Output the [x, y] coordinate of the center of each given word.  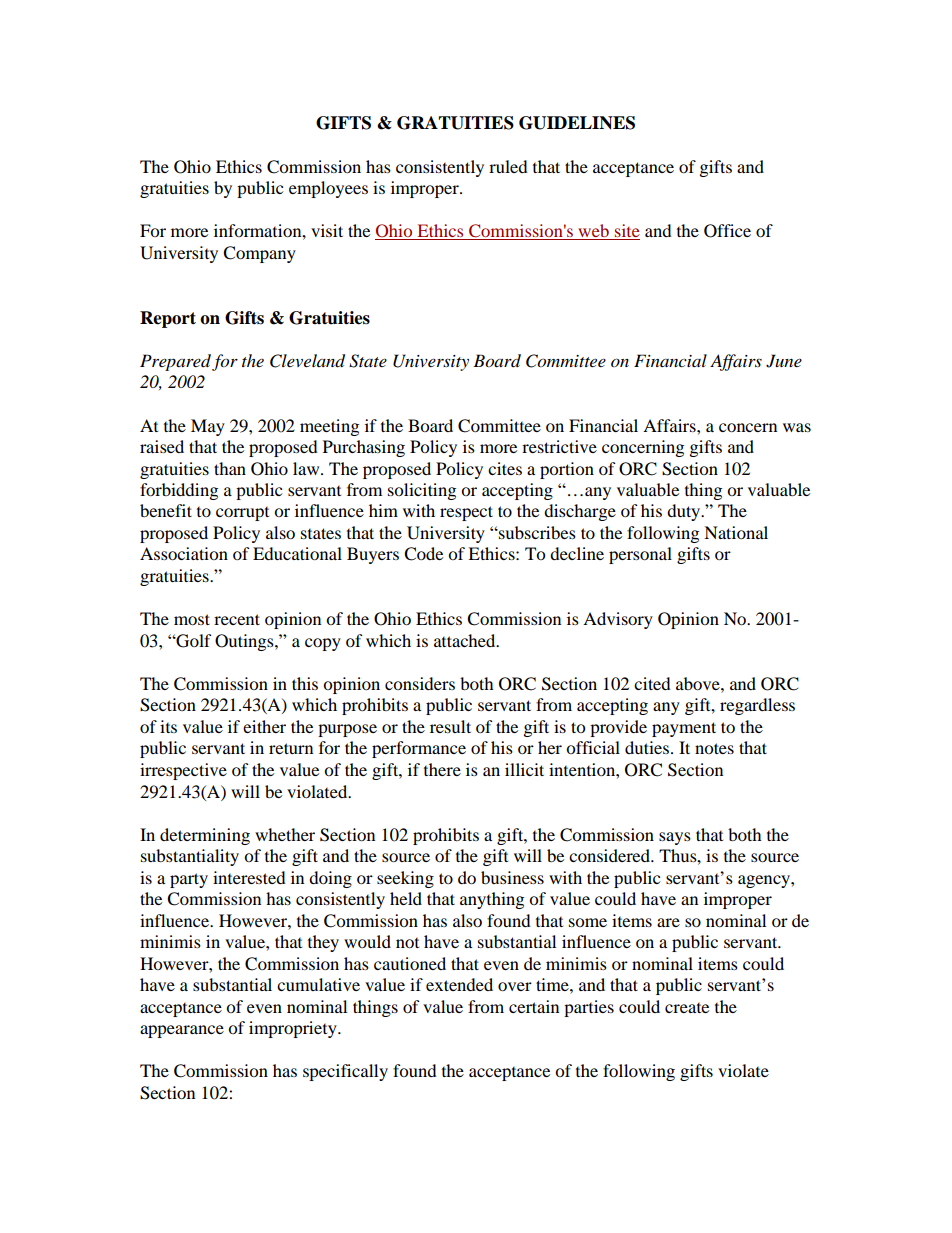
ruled [508, 166]
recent [237, 619]
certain [534, 1006]
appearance [182, 1031]
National [736, 532]
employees [328, 189]
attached [466, 640]
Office [727, 231]
